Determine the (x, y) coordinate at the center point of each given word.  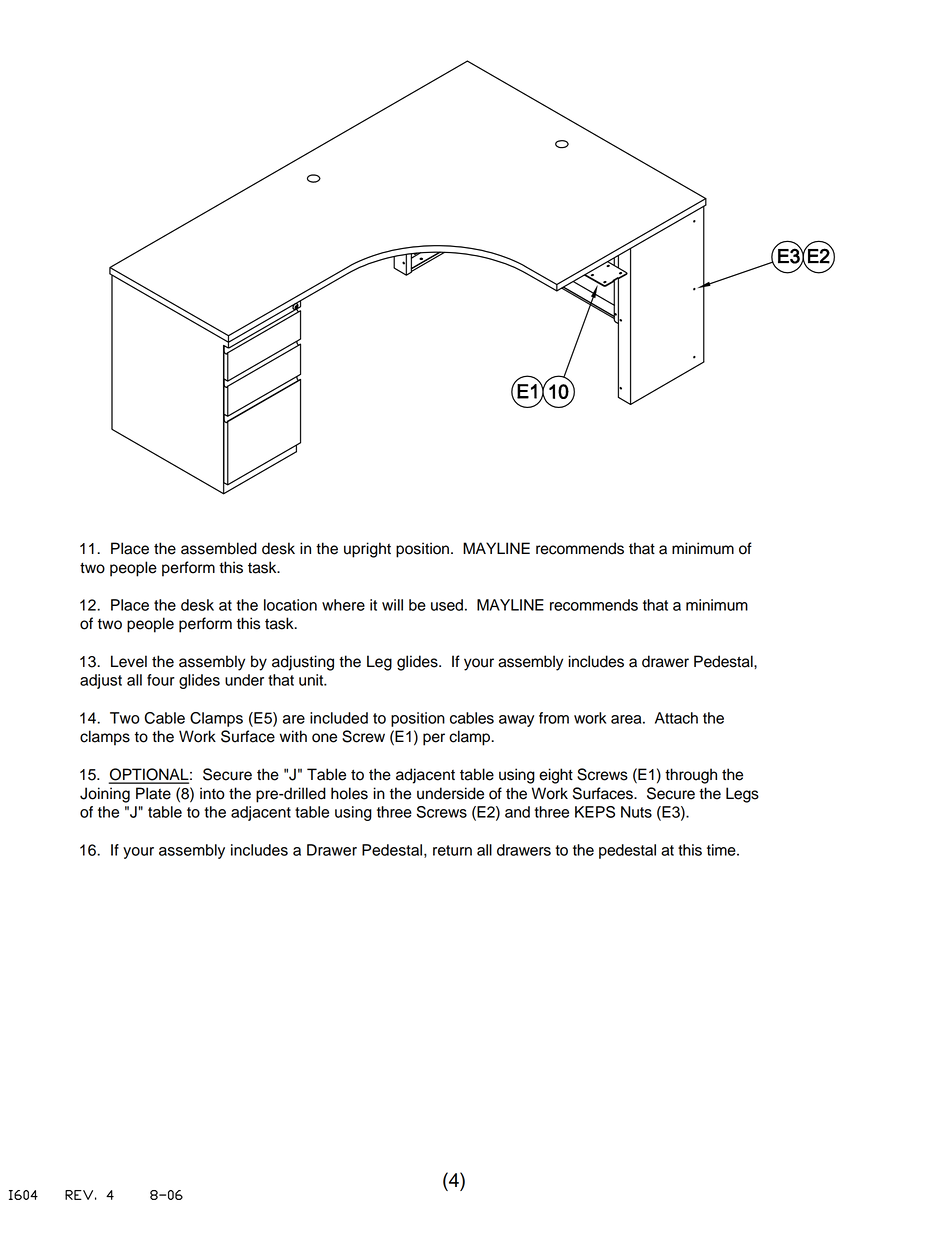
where (343, 605)
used (447, 605)
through (691, 776)
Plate (153, 793)
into (212, 793)
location (290, 605)
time (722, 850)
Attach (676, 718)
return (452, 850)
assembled (219, 548)
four (161, 680)
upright (367, 550)
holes (349, 793)
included (339, 718)
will (392, 605)
